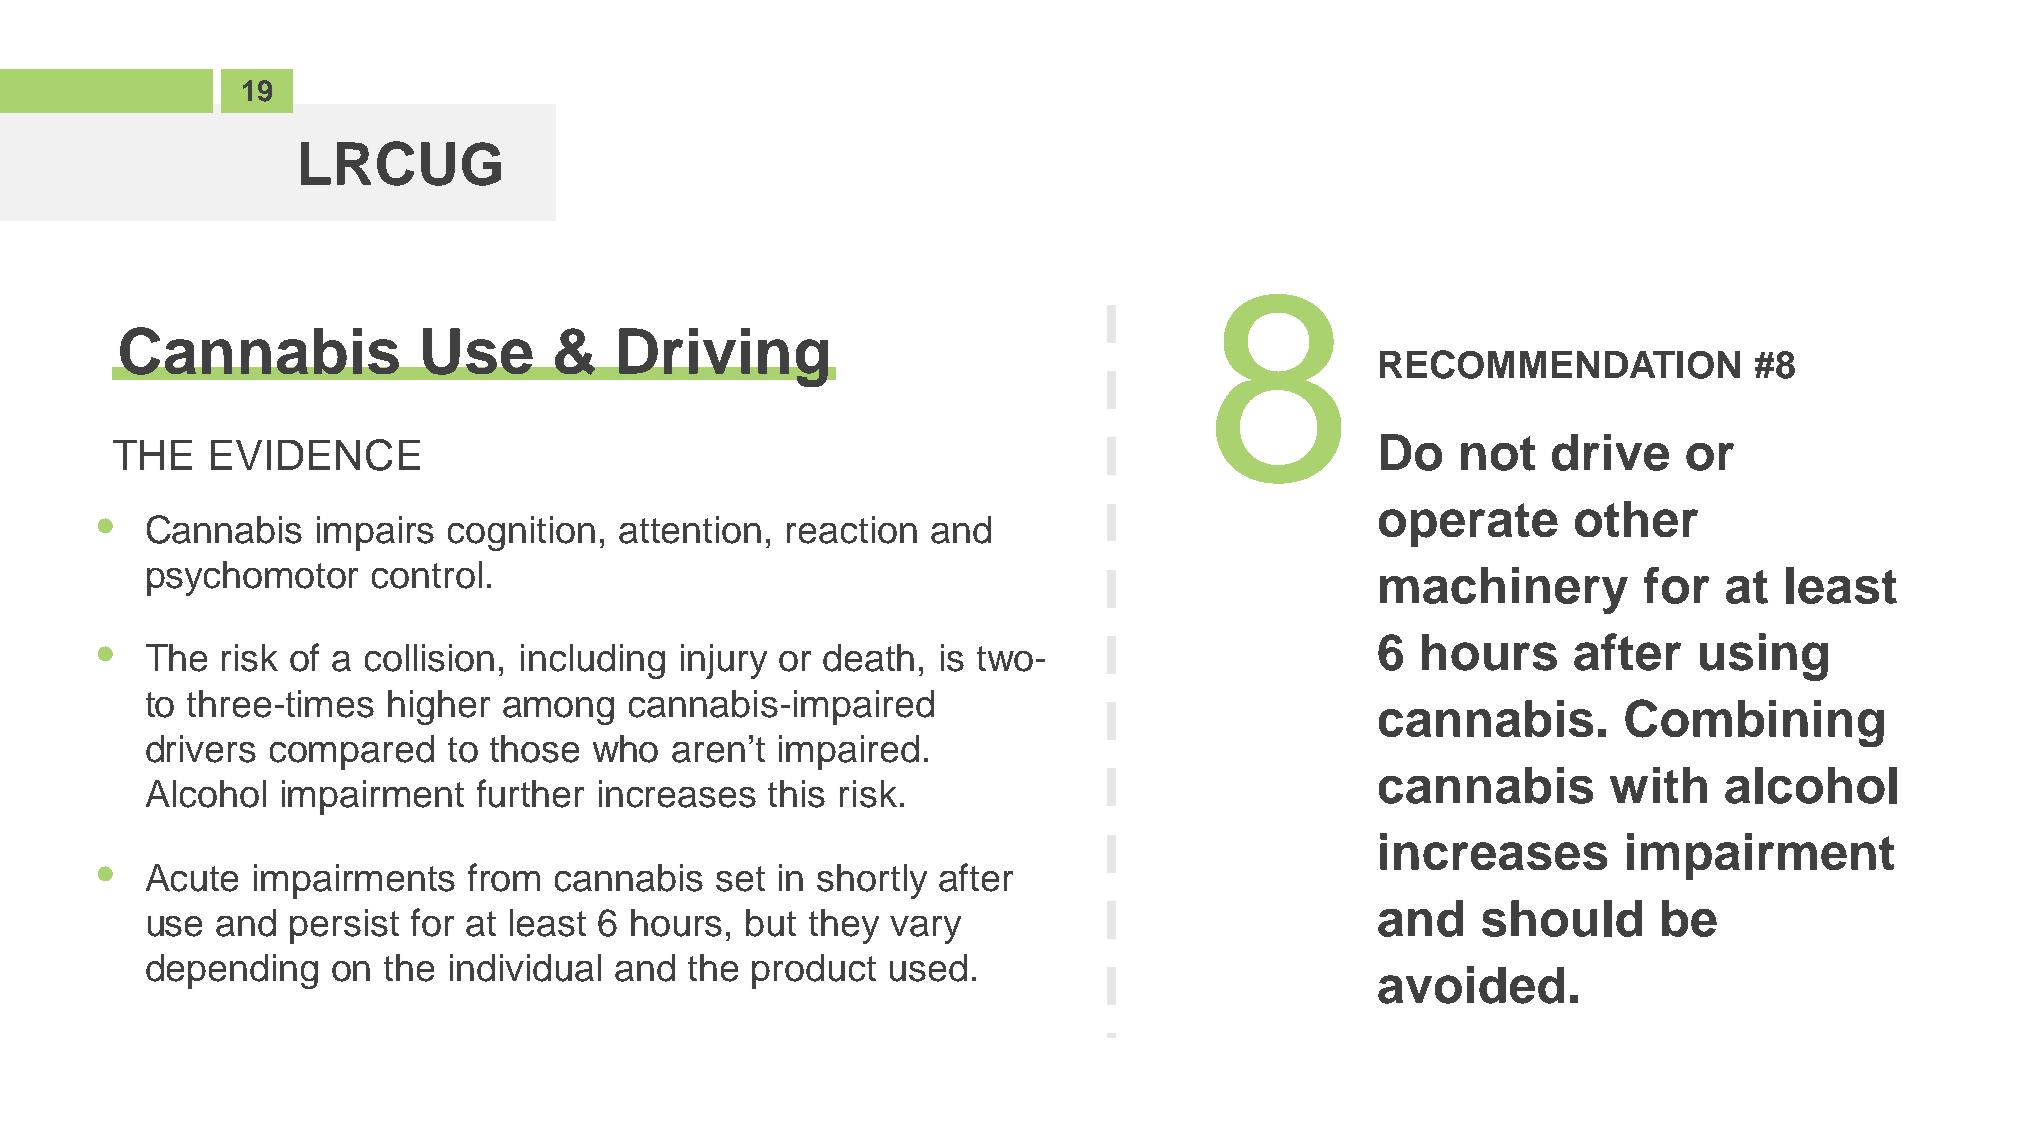 The height and width of the screenshot is (1135, 2017). I want to click on RECOMMENDATION, so click(1560, 364).
